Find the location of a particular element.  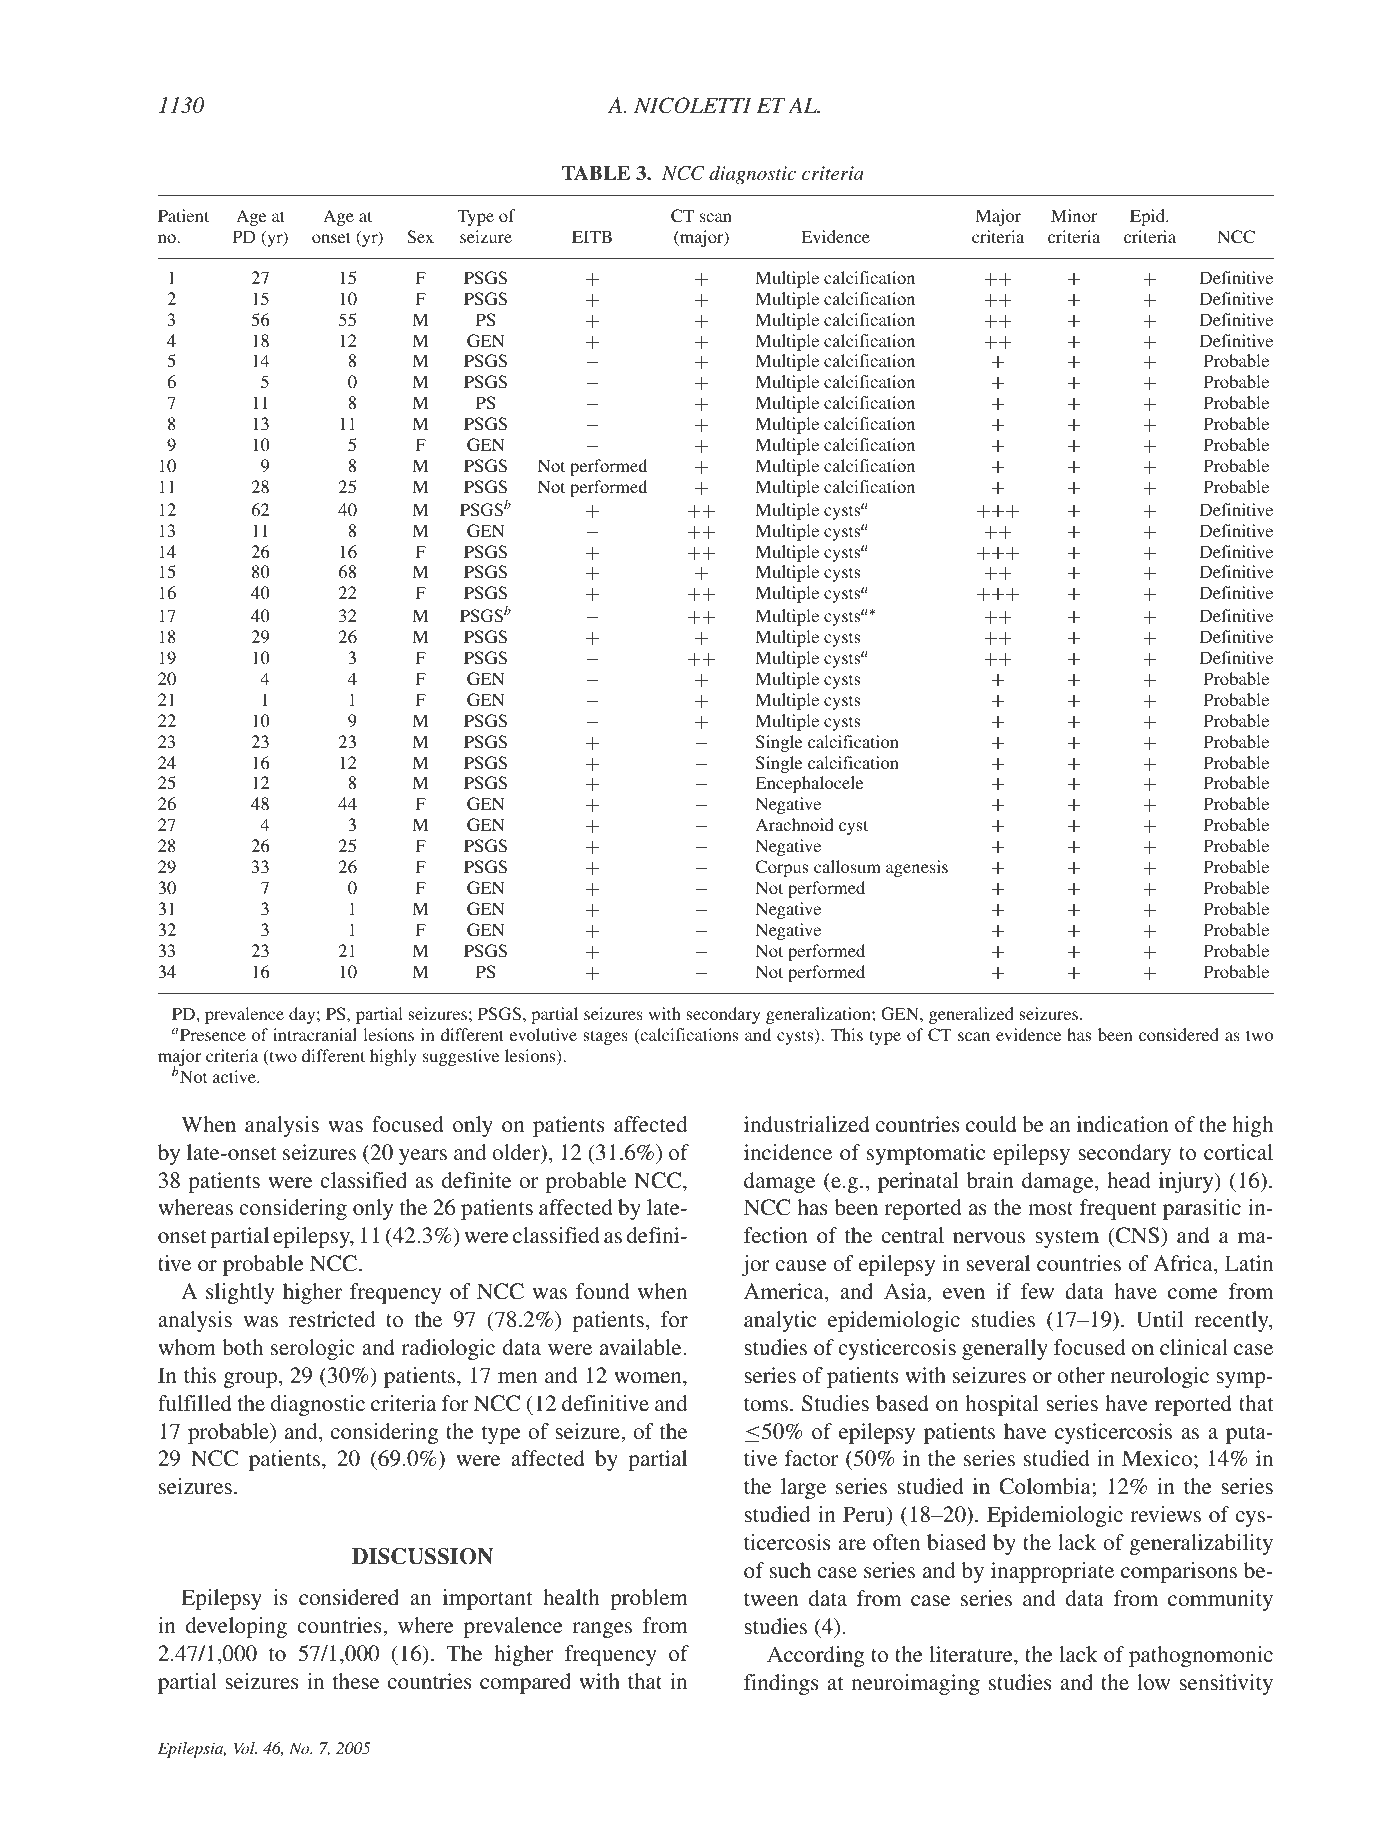

America is located at coordinates (785, 1292).
